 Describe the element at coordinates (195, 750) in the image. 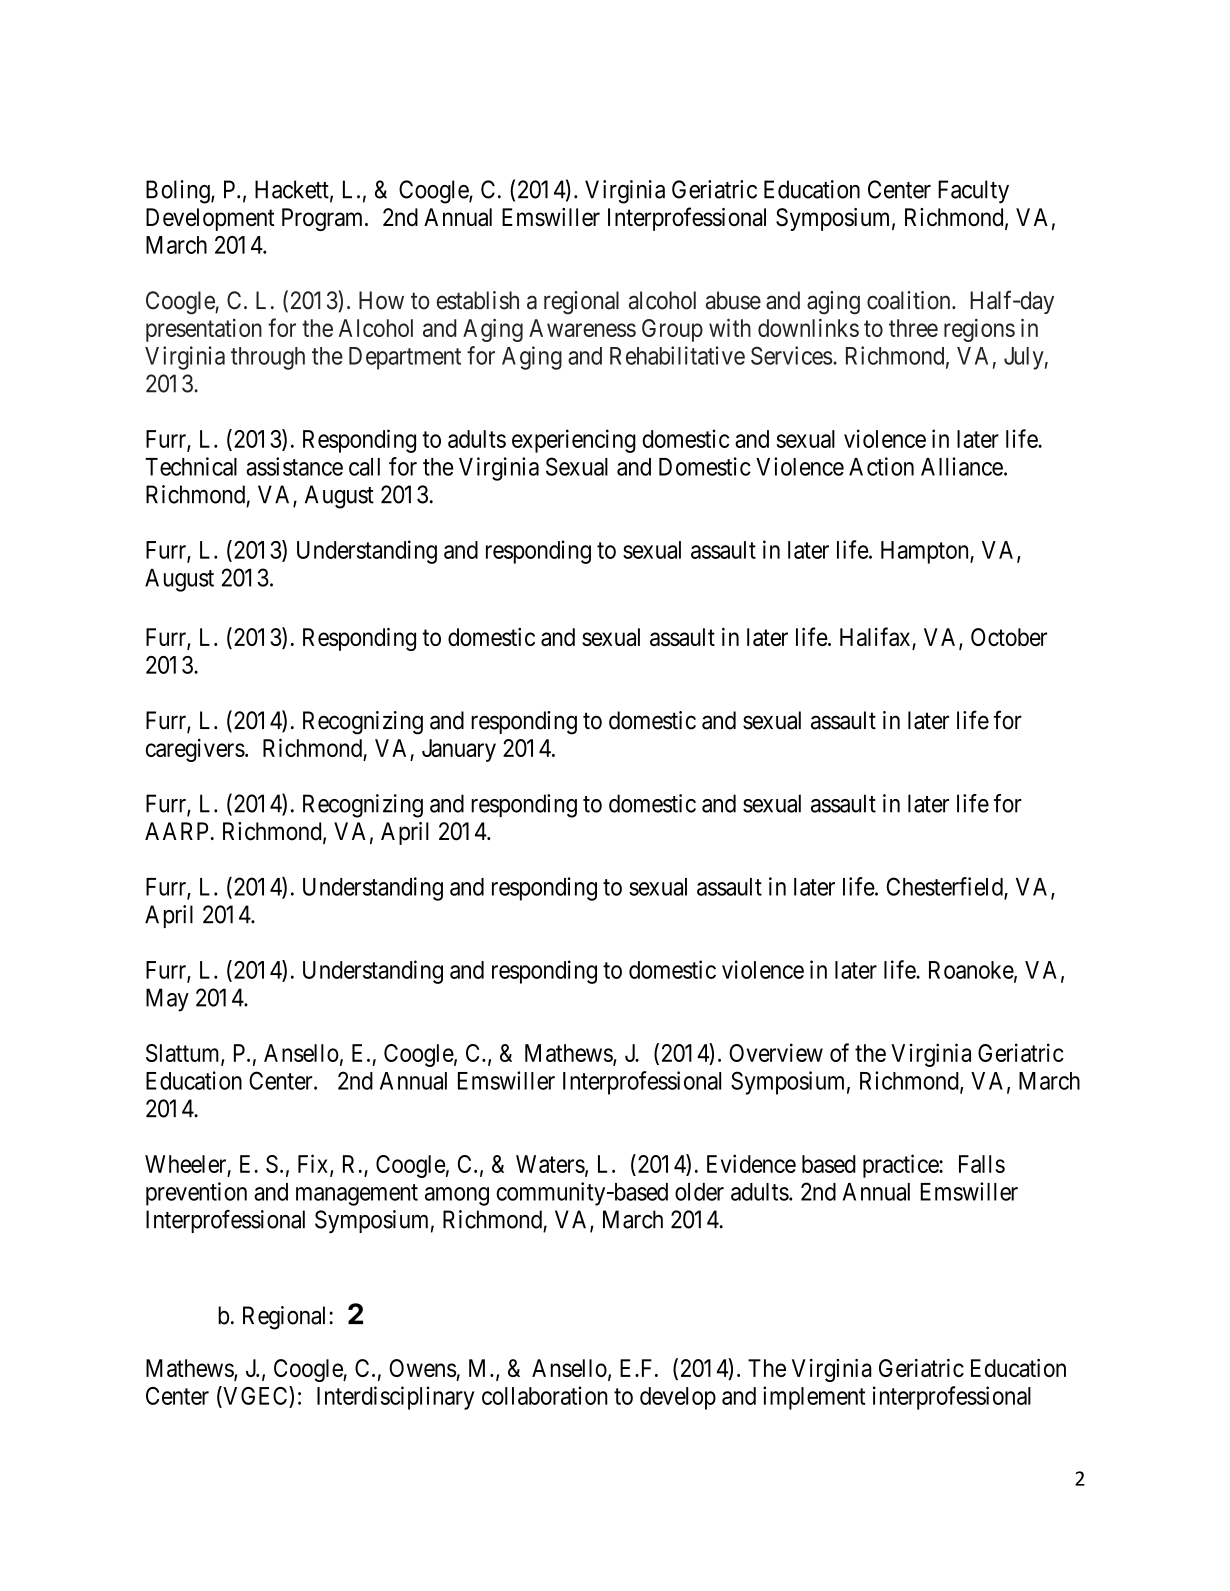

I see `caregivers` at that location.
